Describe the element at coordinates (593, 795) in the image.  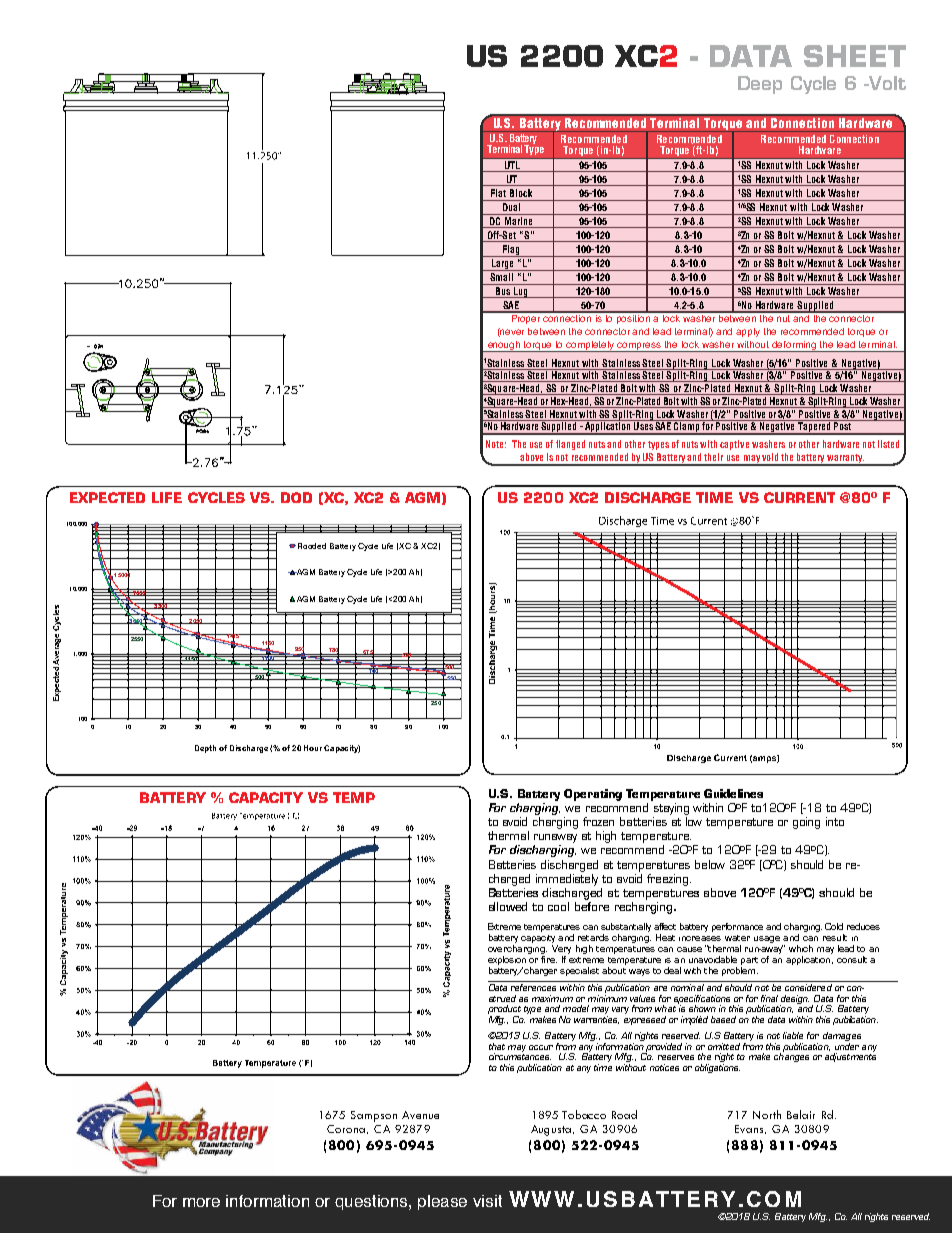
I see `Operating` at that location.
